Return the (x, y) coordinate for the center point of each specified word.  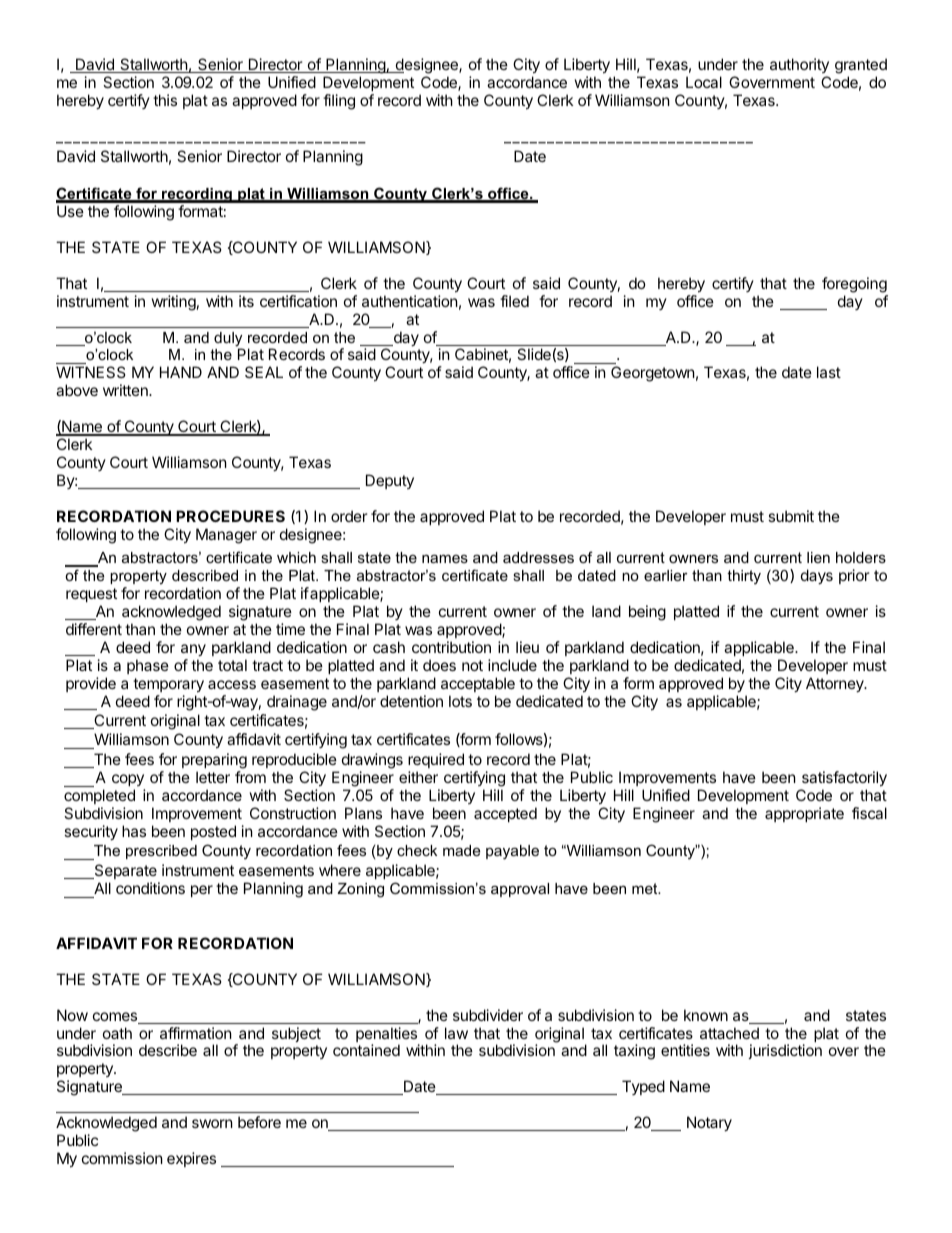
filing (339, 102)
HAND (181, 372)
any (193, 650)
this (165, 100)
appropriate (804, 814)
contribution (451, 647)
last (829, 372)
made (461, 850)
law (456, 1033)
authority (799, 65)
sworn (212, 1123)
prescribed (161, 852)
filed (514, 301)
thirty (744, 577)
